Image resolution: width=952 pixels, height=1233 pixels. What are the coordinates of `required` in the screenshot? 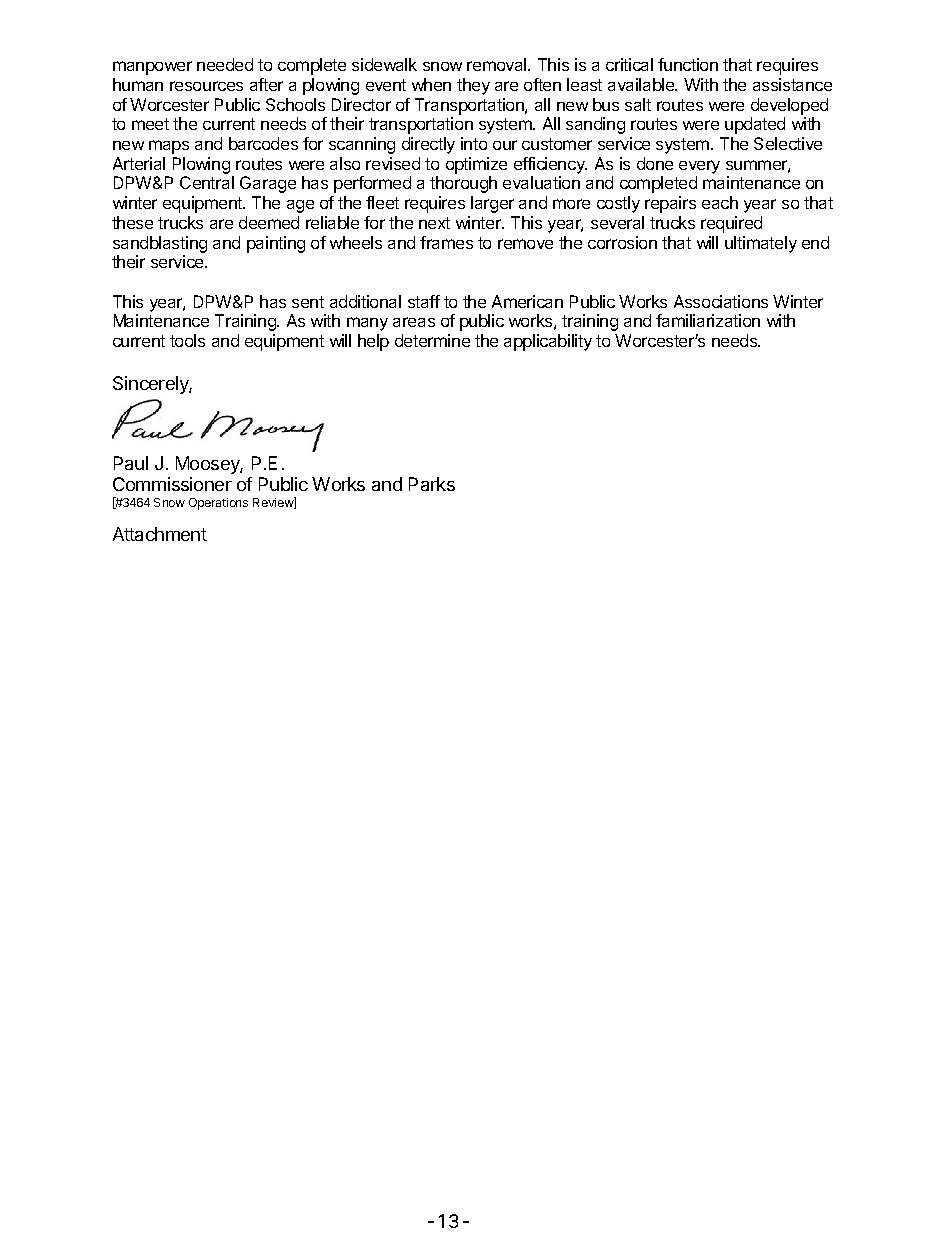 It's located at (731, 224).
